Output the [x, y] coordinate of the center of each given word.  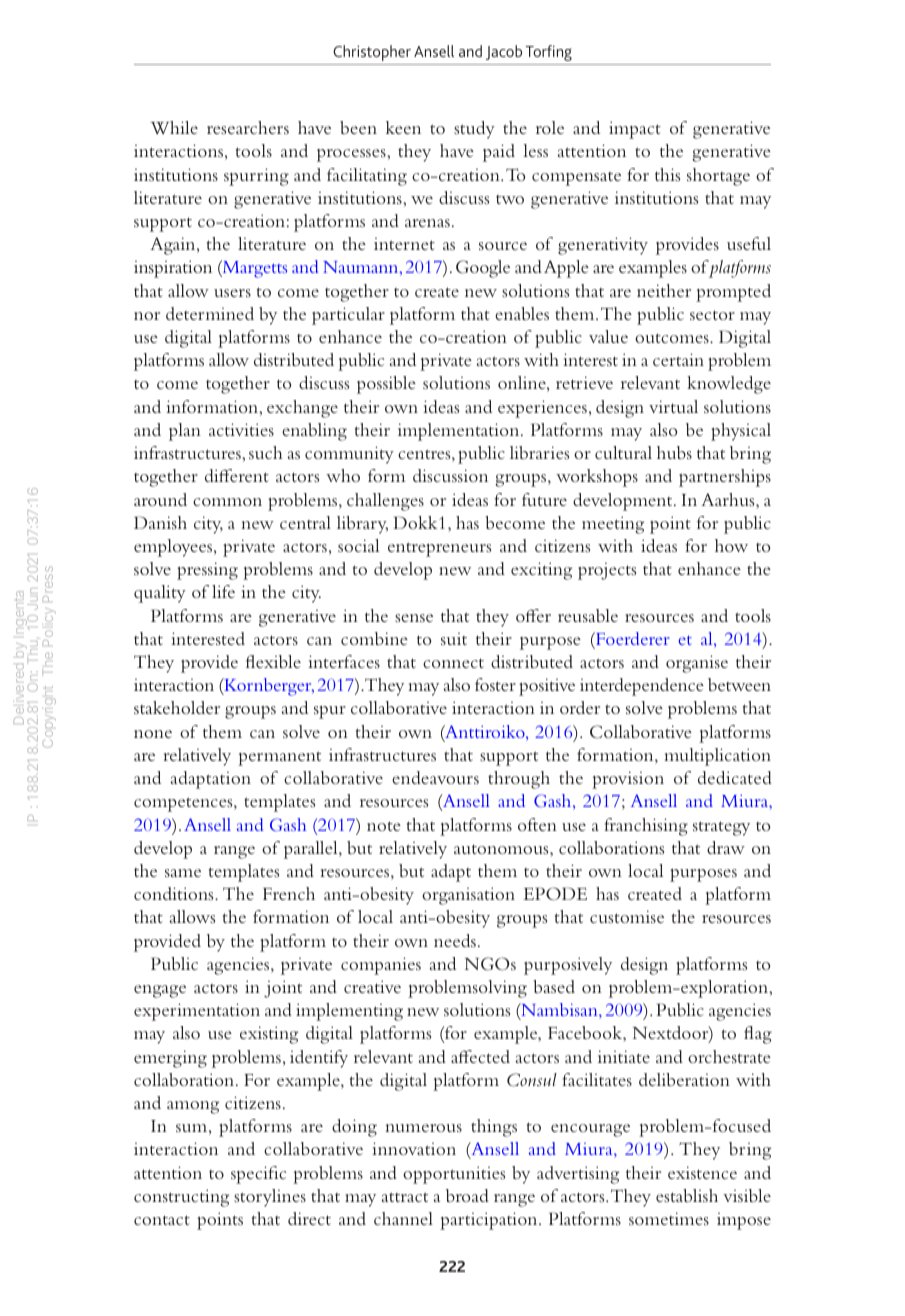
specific [258, 1175]
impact [635, 130]
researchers [248, 127]
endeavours [435, 777]
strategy [721, 828]
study [474, 130]
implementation [460, 432]
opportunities [454, 1175]
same [183, 873]
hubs [674, 452]
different [237, 475]
